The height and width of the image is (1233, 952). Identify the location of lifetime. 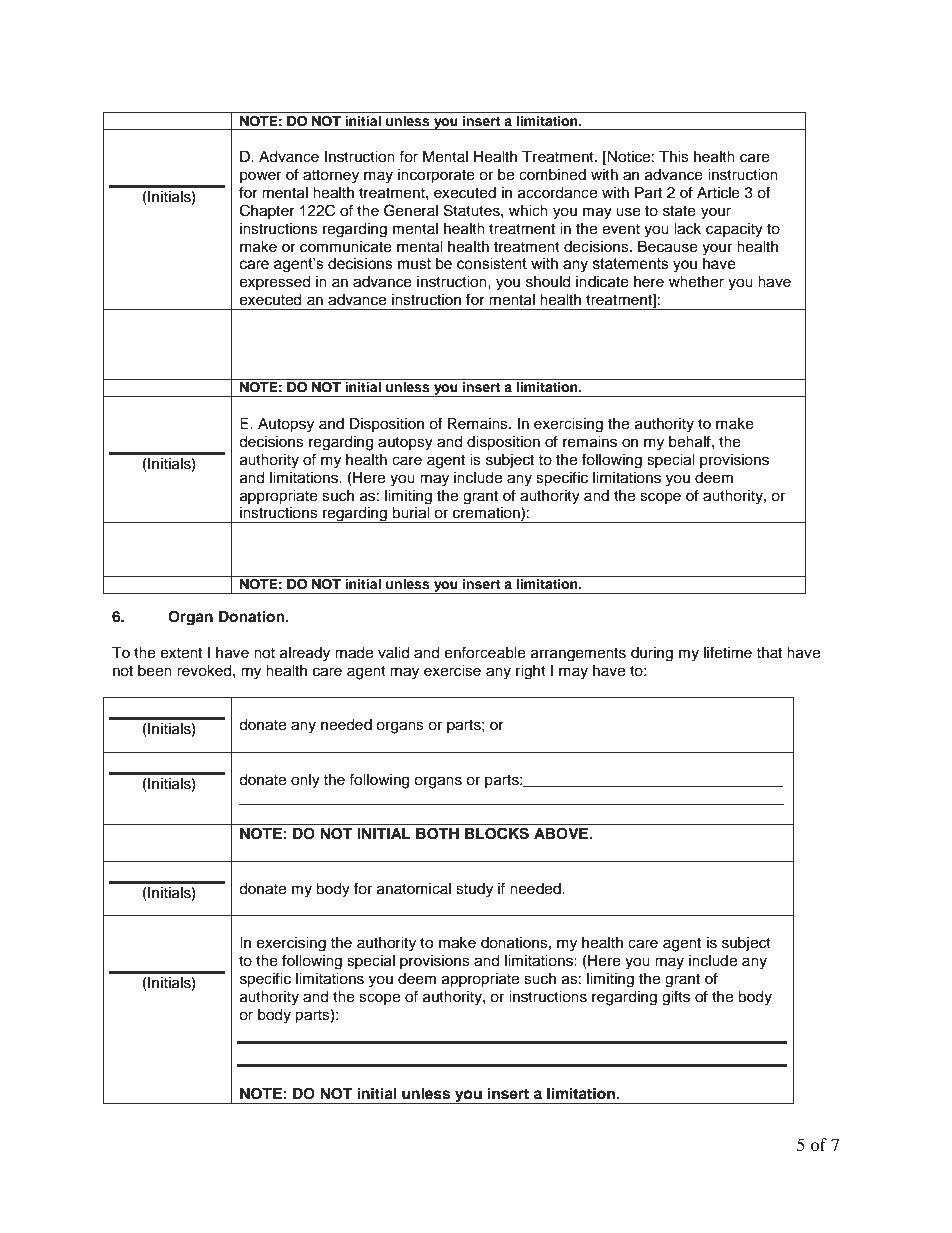
(728, 652).
